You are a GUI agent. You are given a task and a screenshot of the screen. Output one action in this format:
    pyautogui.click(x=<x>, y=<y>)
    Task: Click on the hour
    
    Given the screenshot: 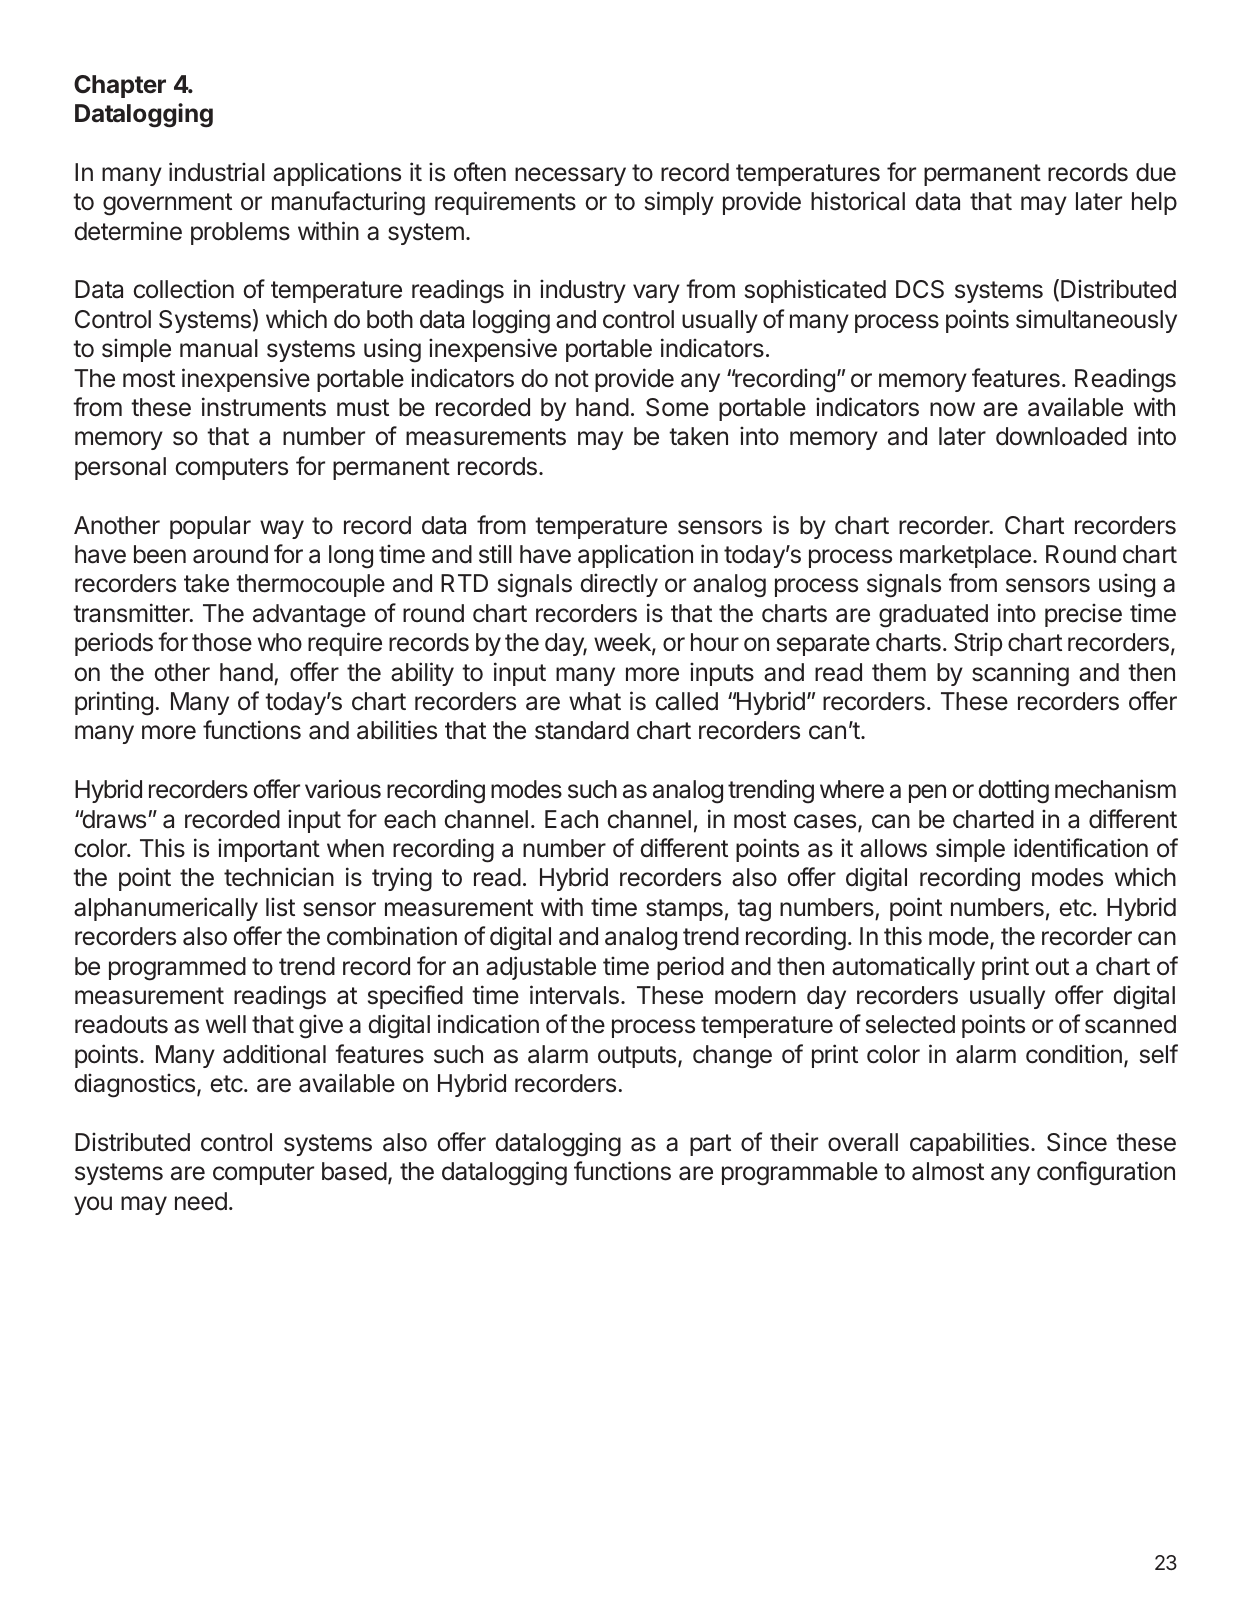 What is the action you would take?
    pyautogui.click(x=715, y=642)
